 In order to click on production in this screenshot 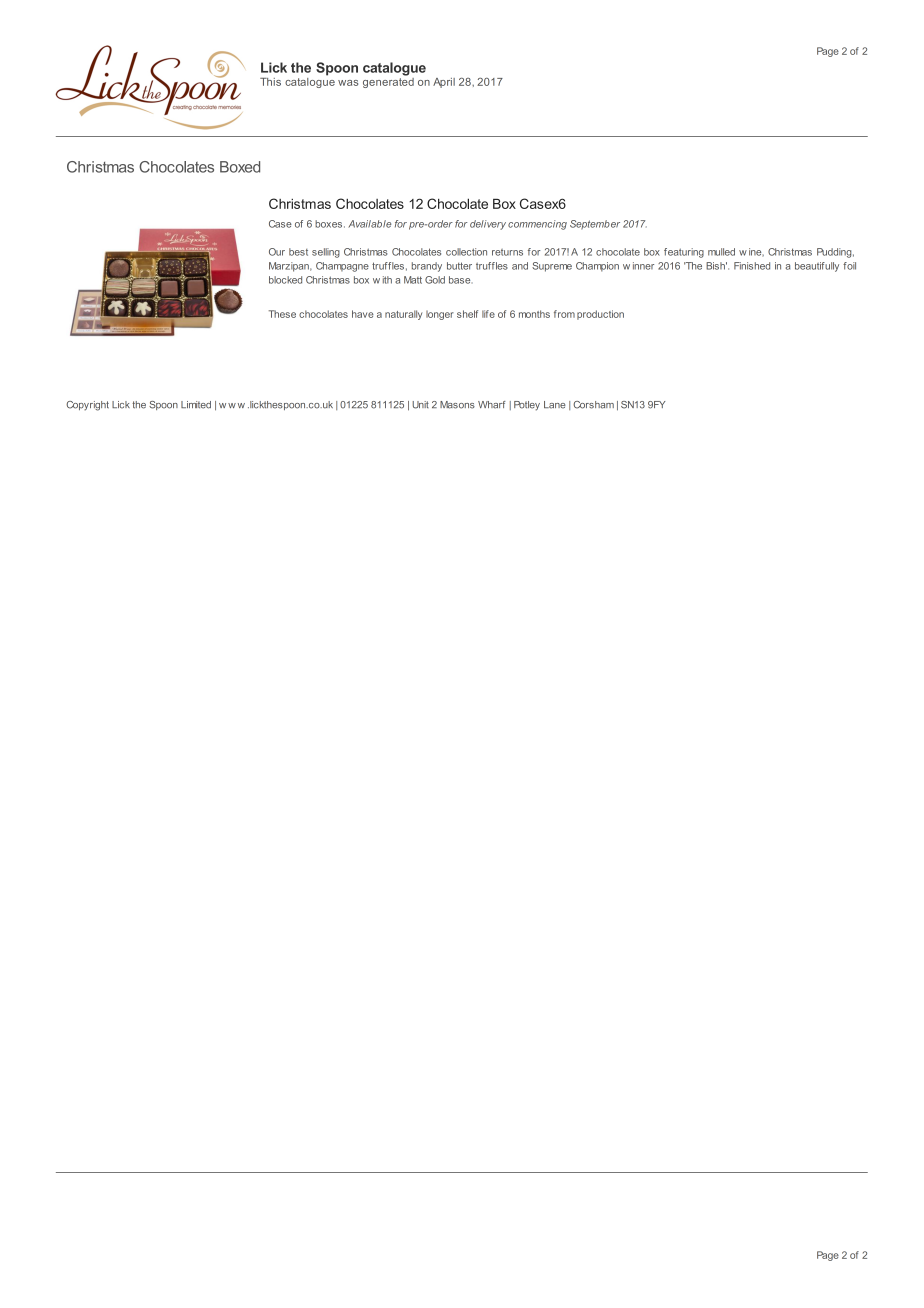, I will do `click(600, 315)`.
